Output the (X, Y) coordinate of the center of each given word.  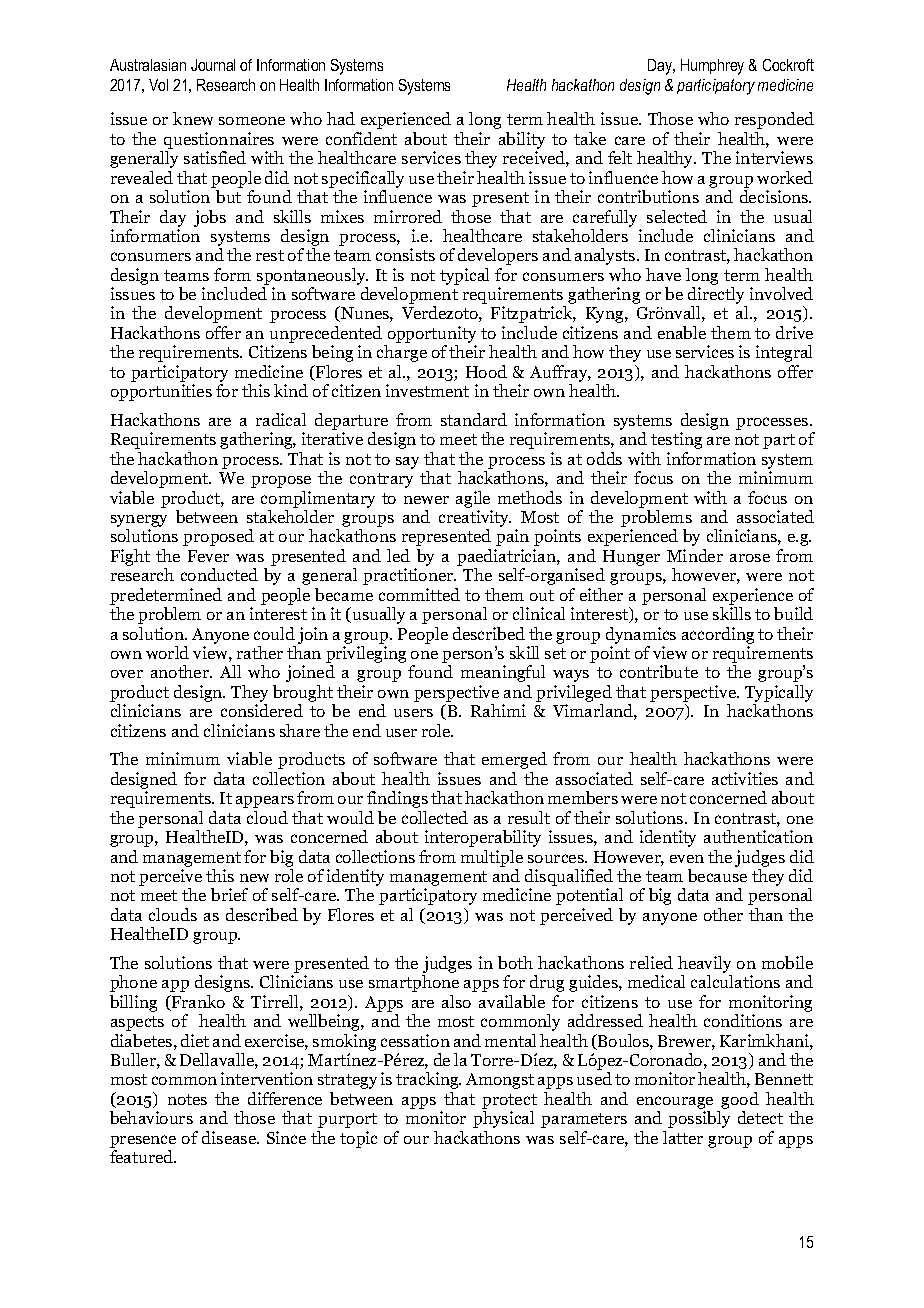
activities (745, 778)
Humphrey (712, 67)
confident (361, 138)
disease (230, 1137)
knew (193, 118)
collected (435, 817)
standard (474, 419)
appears (265, 802)
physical (503, 1119)
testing (676, 440)
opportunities (161, 392)
